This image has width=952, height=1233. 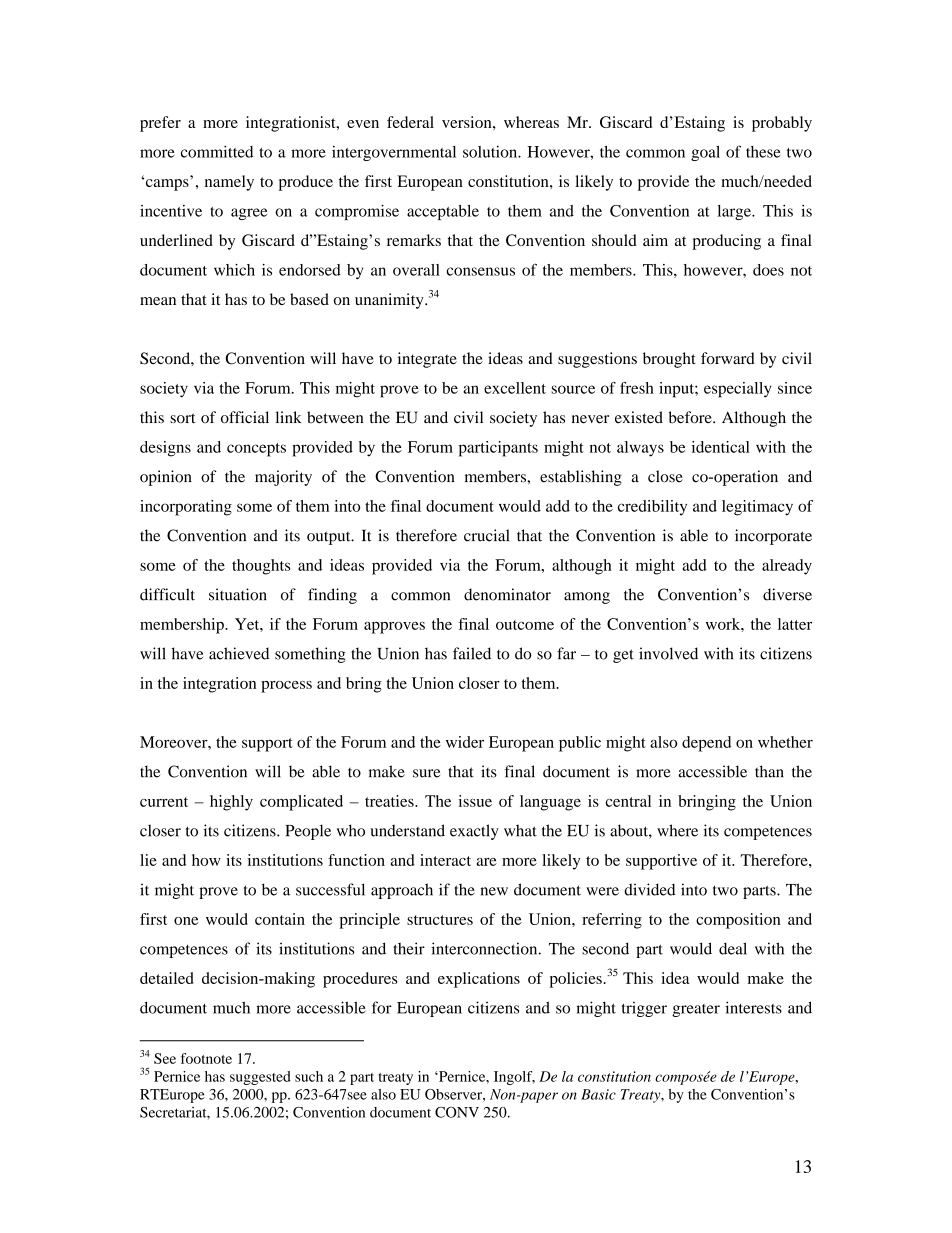 I want to click on diverse, so click(x=787, y=594).
